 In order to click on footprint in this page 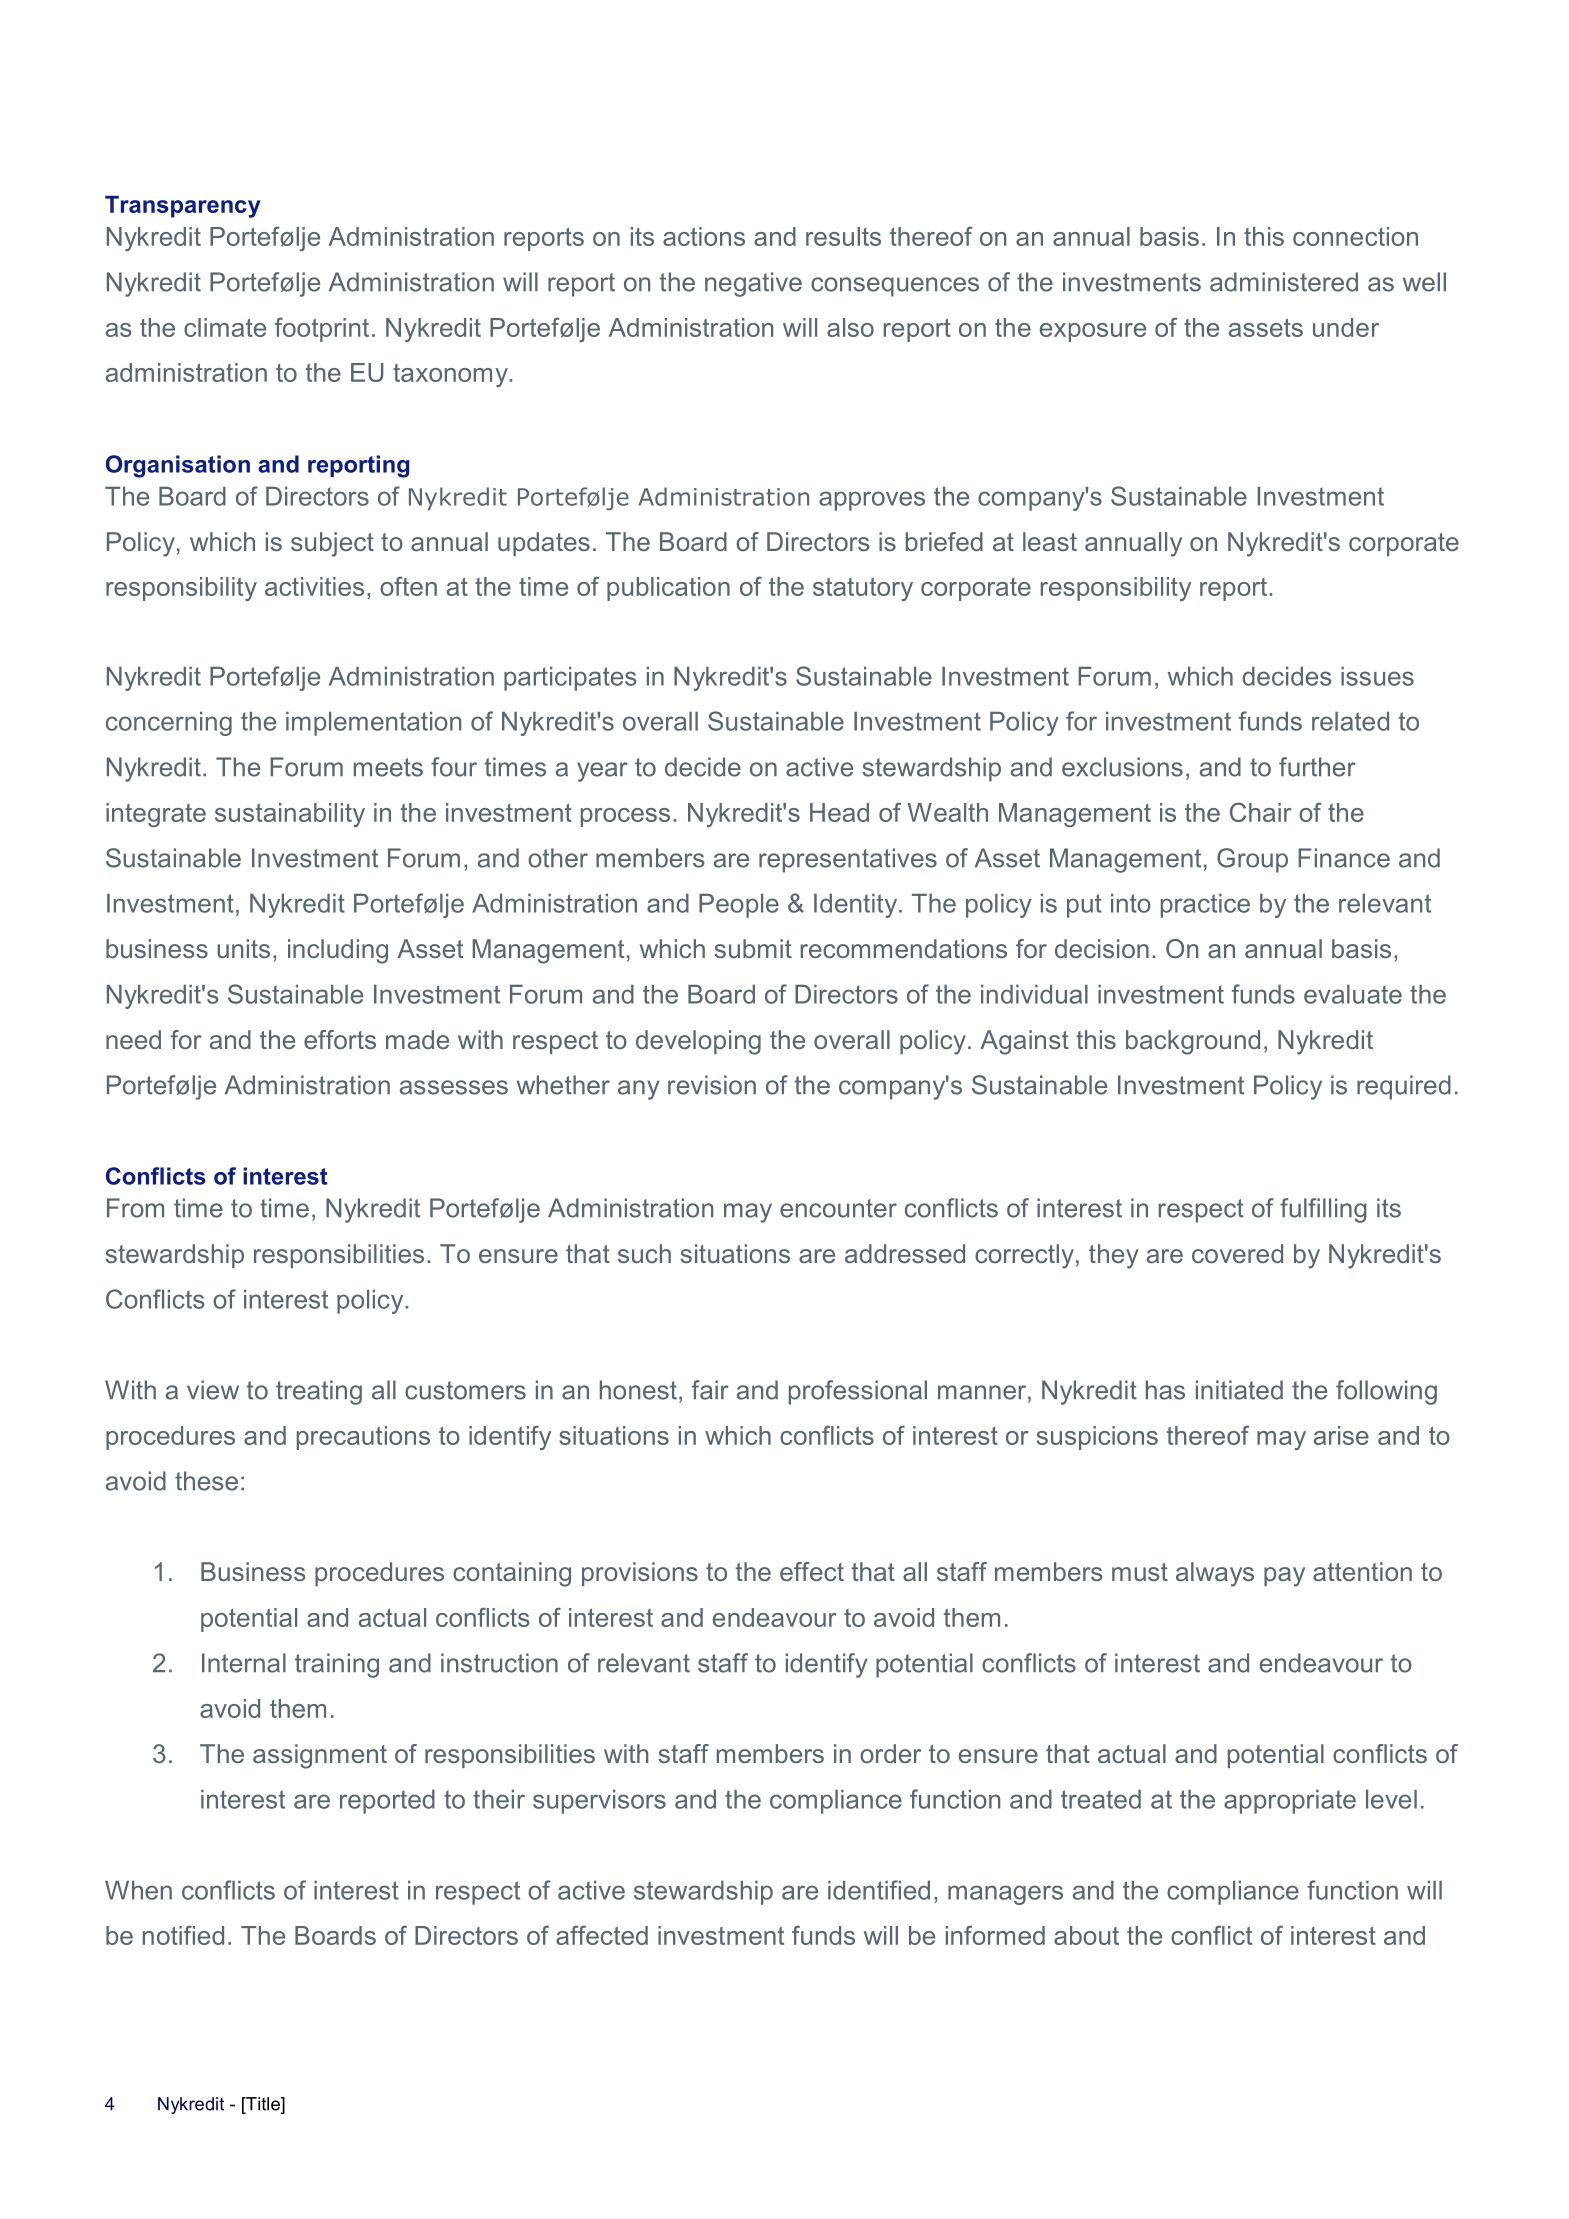, I will do `click(322, 329)`.
